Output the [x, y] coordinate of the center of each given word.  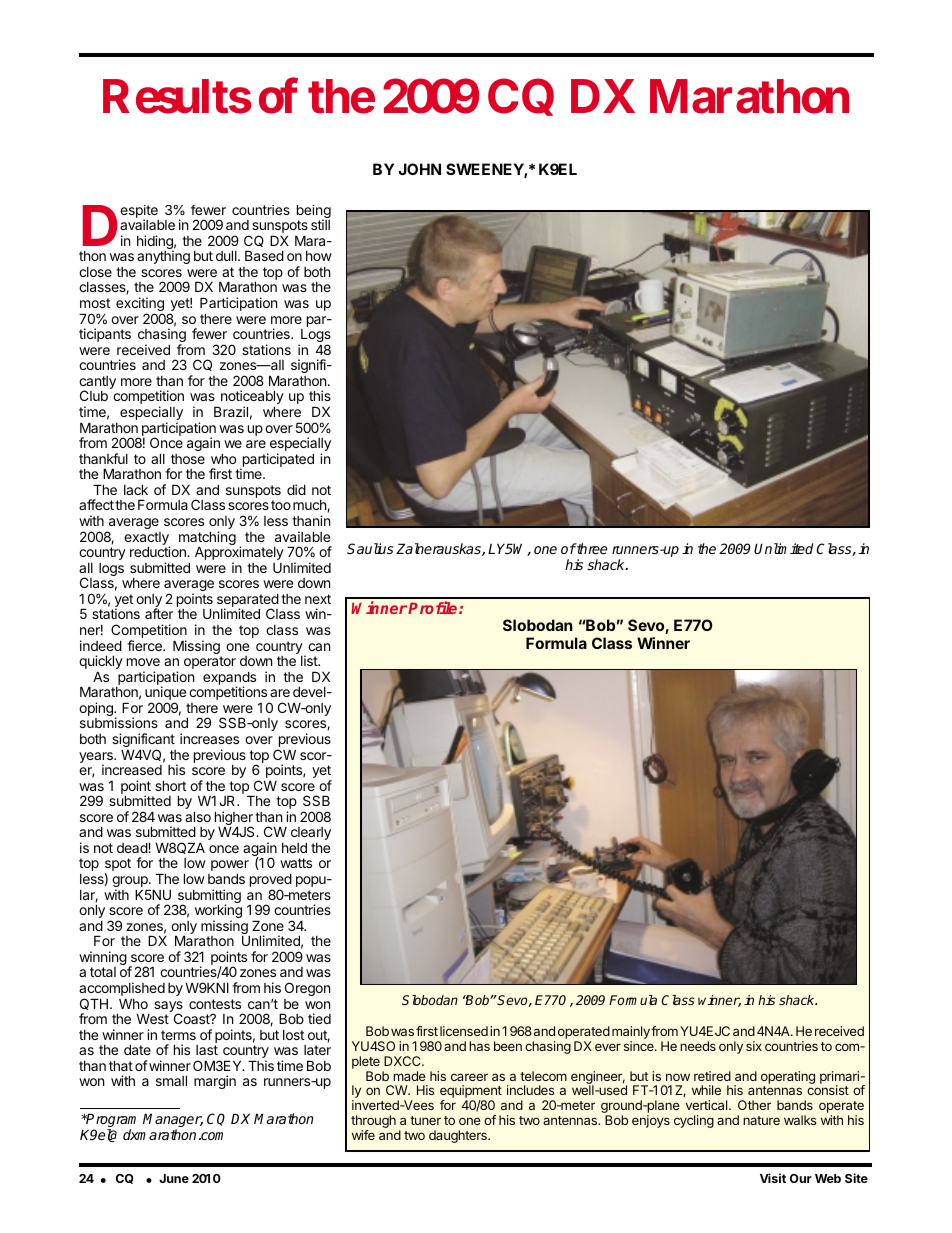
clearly [311, 835]
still [320, 224]
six [754, 1046]
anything [163, 257]
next [318, 599]
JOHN [419, 169]
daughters [459, 1136]
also [198, 816]
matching [207, 539]
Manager [173, 1121]
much [310, 506]
